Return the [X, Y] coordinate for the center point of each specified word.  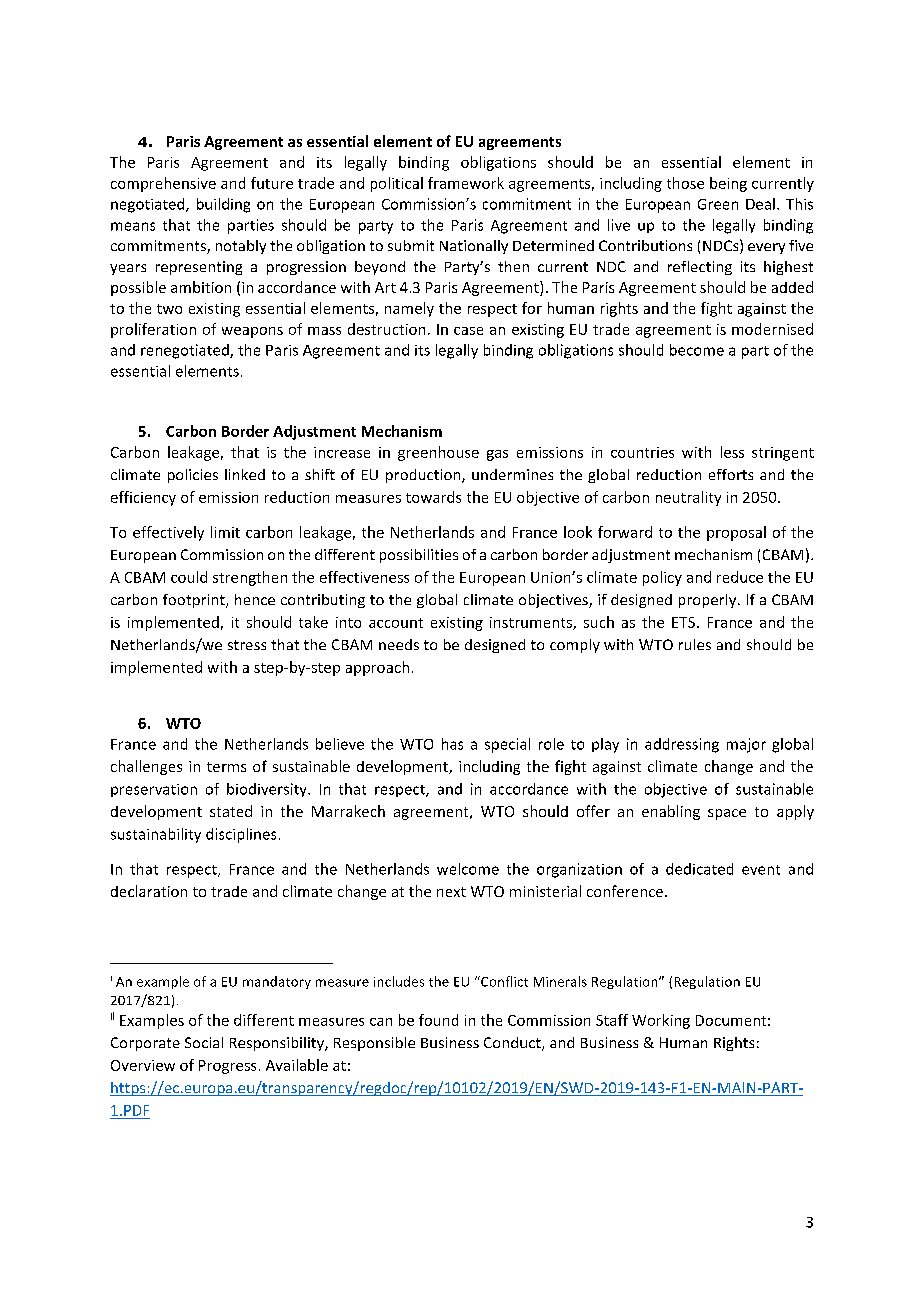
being [728, 184]
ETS [683, 622]
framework [466, 183]
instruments [532, 623]
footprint [195, 601]
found [438, 1020]
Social [204, 1042]
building [223, 205]
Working [661, 1021]
